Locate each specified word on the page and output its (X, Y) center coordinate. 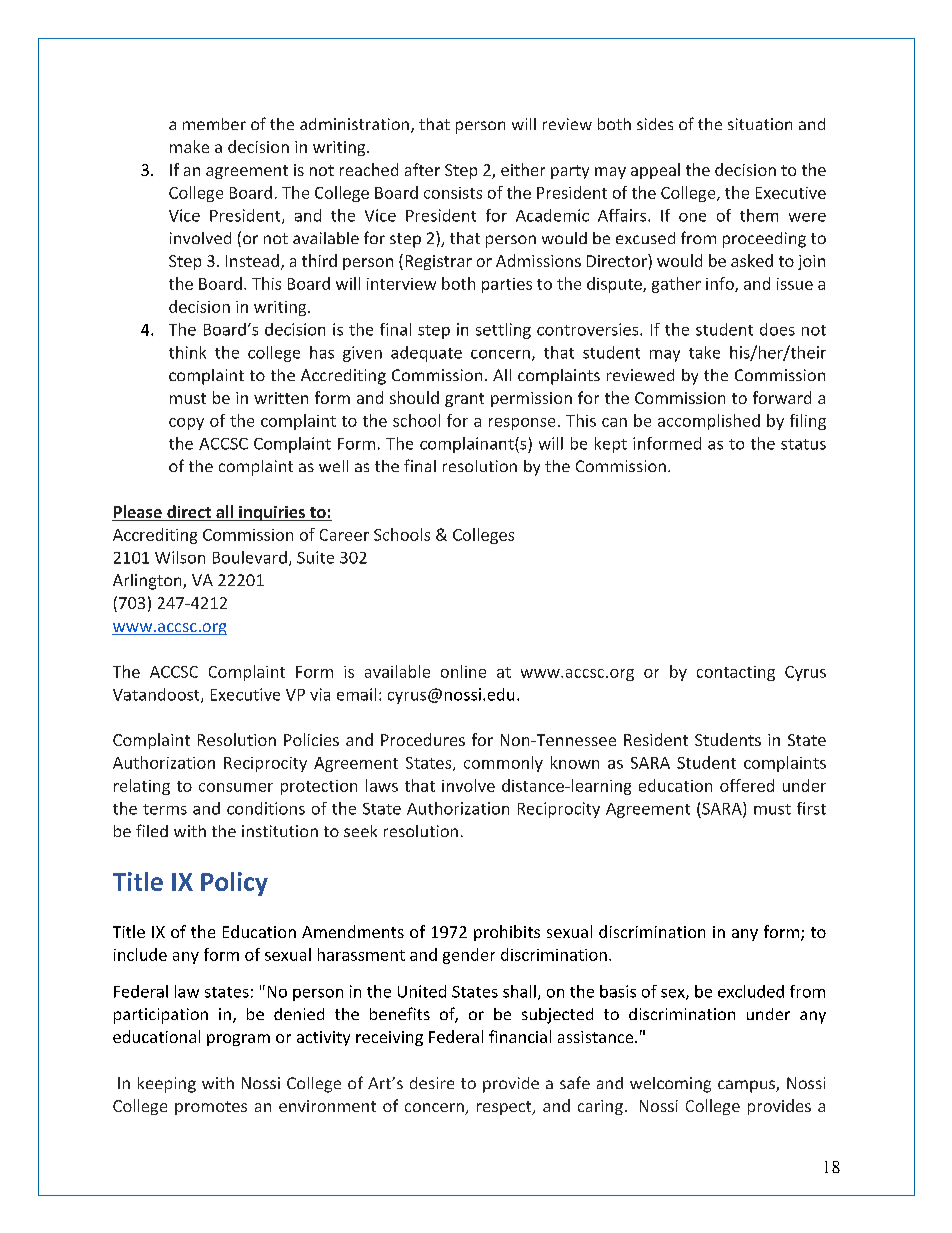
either (523, 169)
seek (360, 831)
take (704, 352)
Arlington (148, 582)
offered (747, 785)
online (463, 671)
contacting (736, 673)
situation (760, 124)
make (189, 146)
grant (464, 400)
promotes (211, 1108)
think (187, 352)
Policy (234, 884)
